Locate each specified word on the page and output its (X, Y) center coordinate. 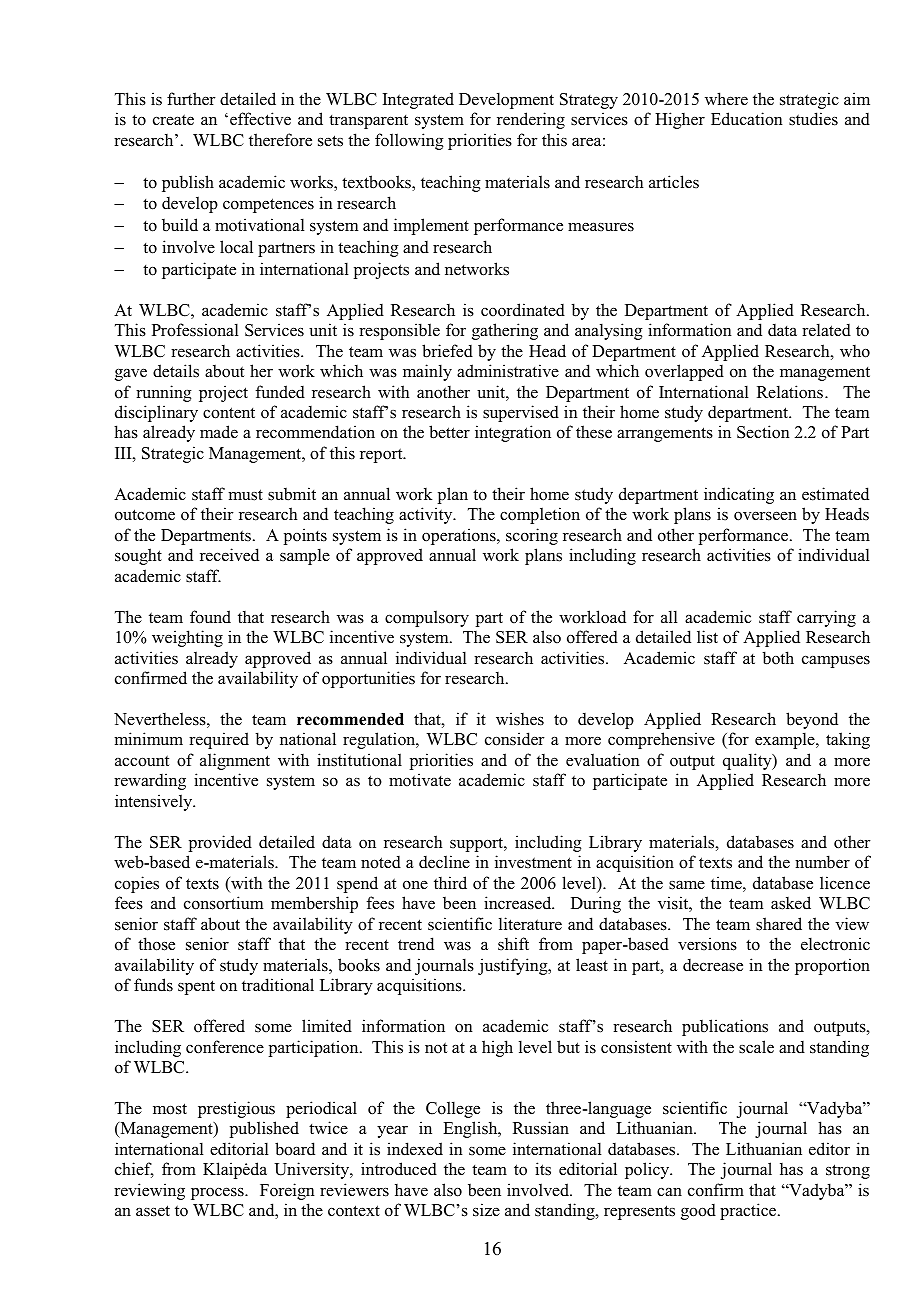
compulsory (427, 618)
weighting (187, 638)
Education (747, 119)
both (778, 658)
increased (519, 903)
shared (779, 924)
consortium (223, 903)
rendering (531, 120)
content (229, 413)
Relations (790, 392)
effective (260, 119)
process (218, 1193)
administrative (508, 371)
